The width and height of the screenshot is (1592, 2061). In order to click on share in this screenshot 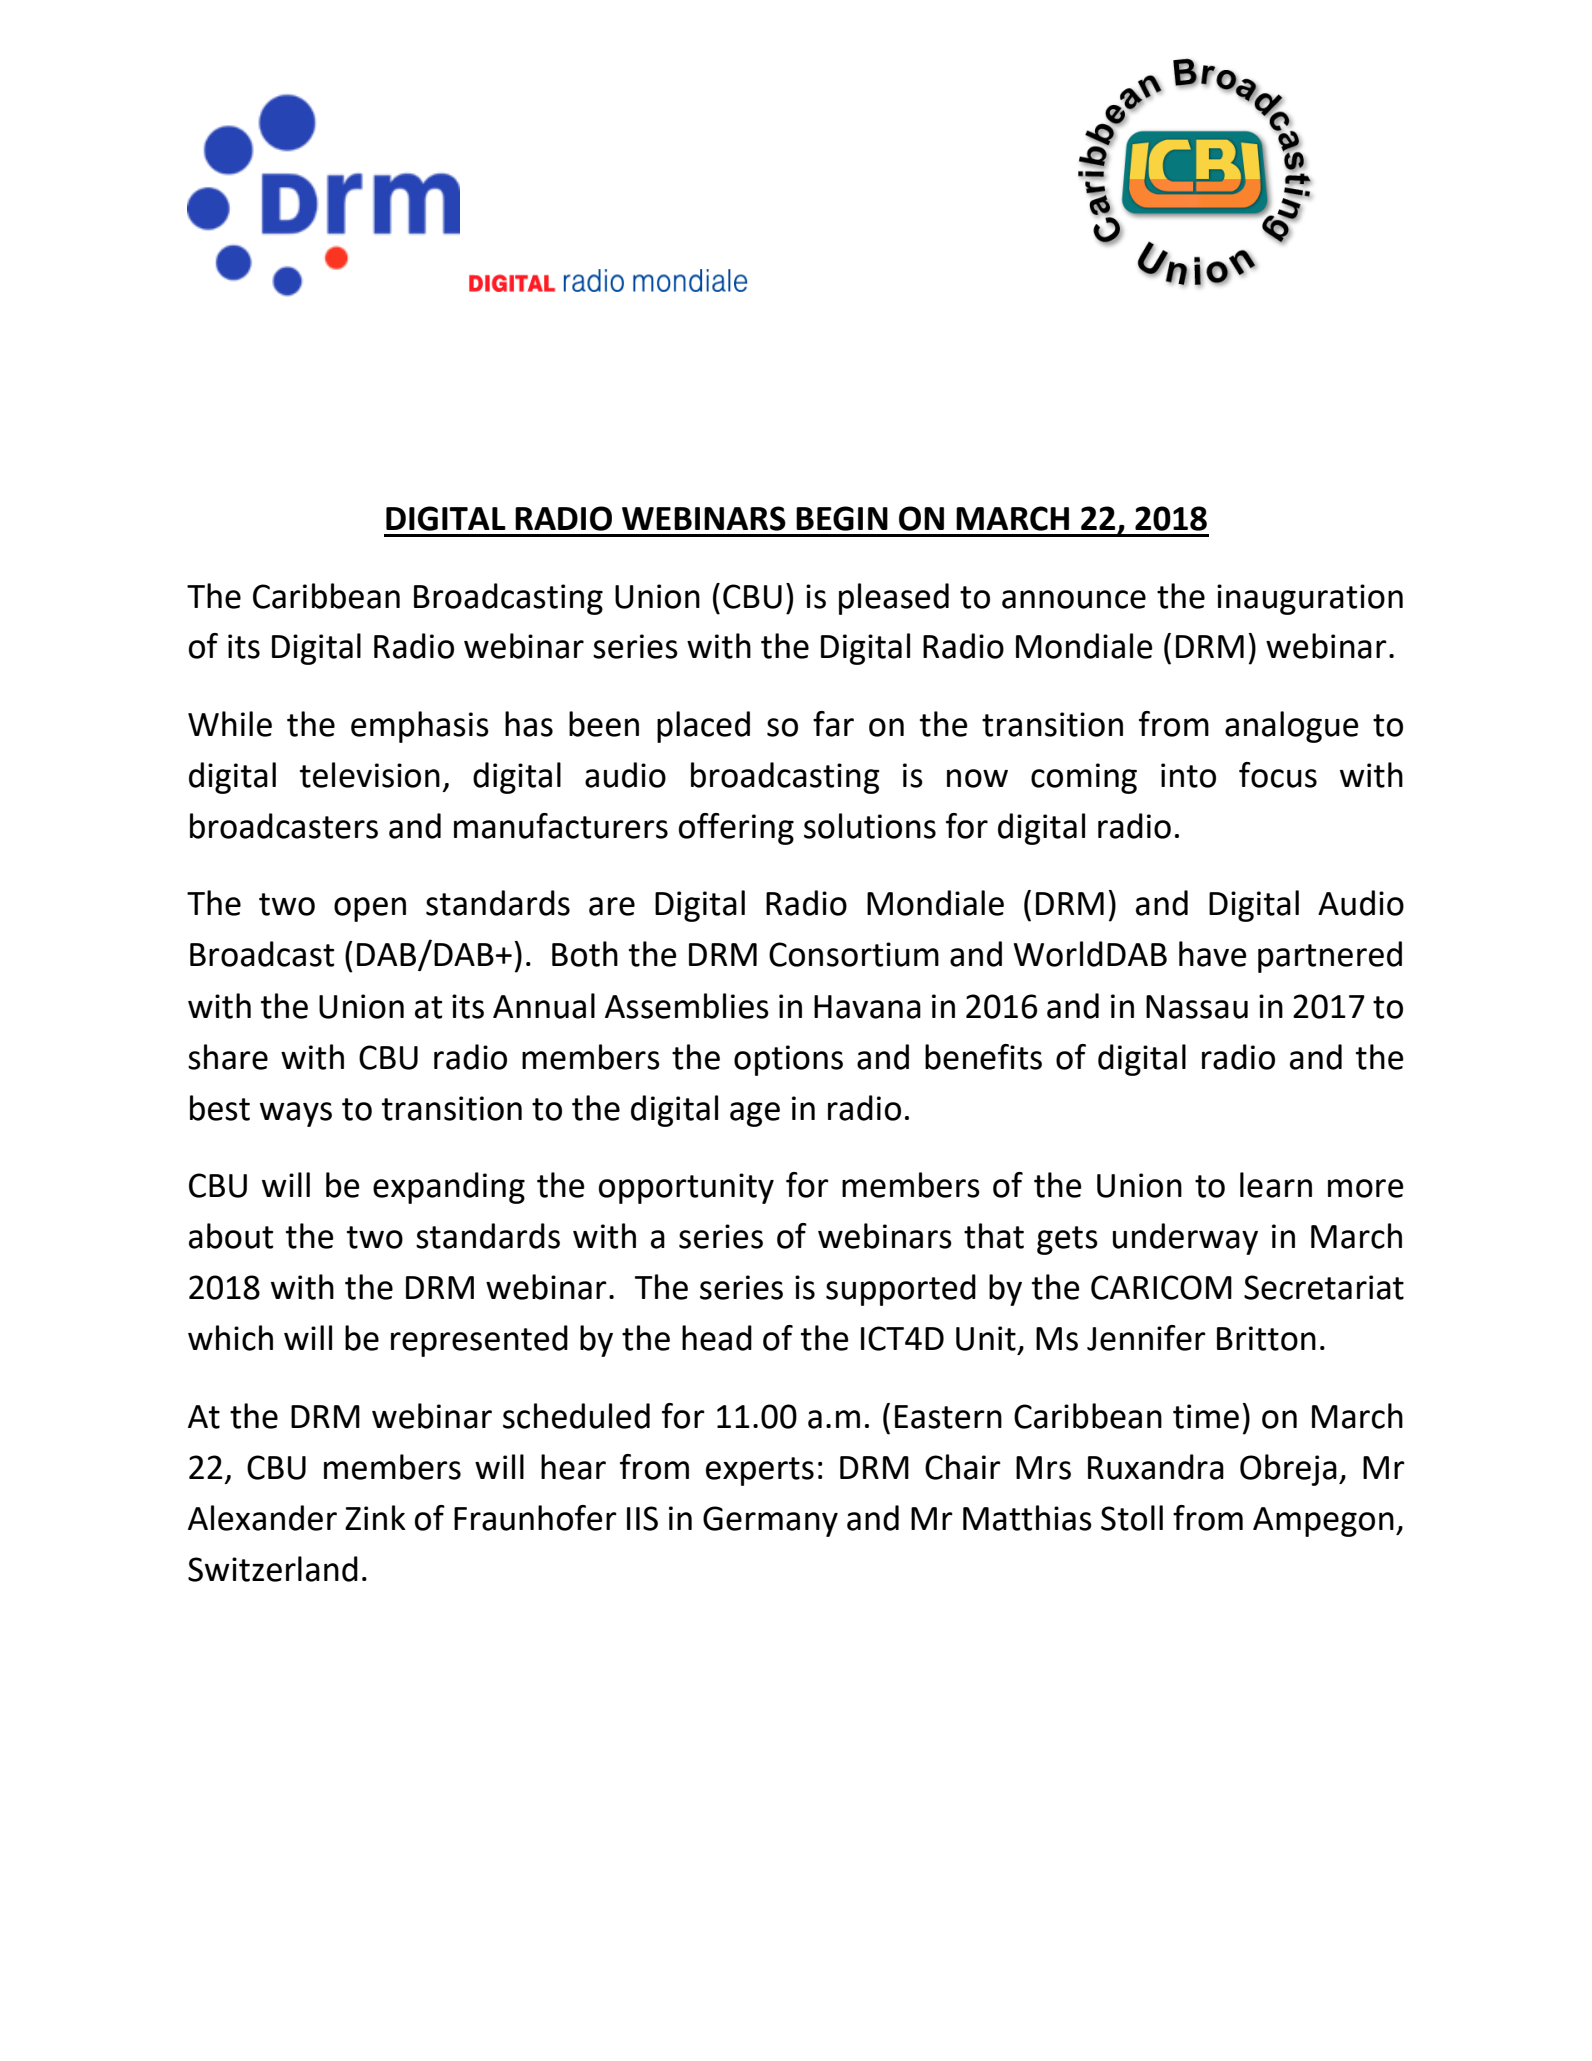, I will do `click(228, 1057)`.
